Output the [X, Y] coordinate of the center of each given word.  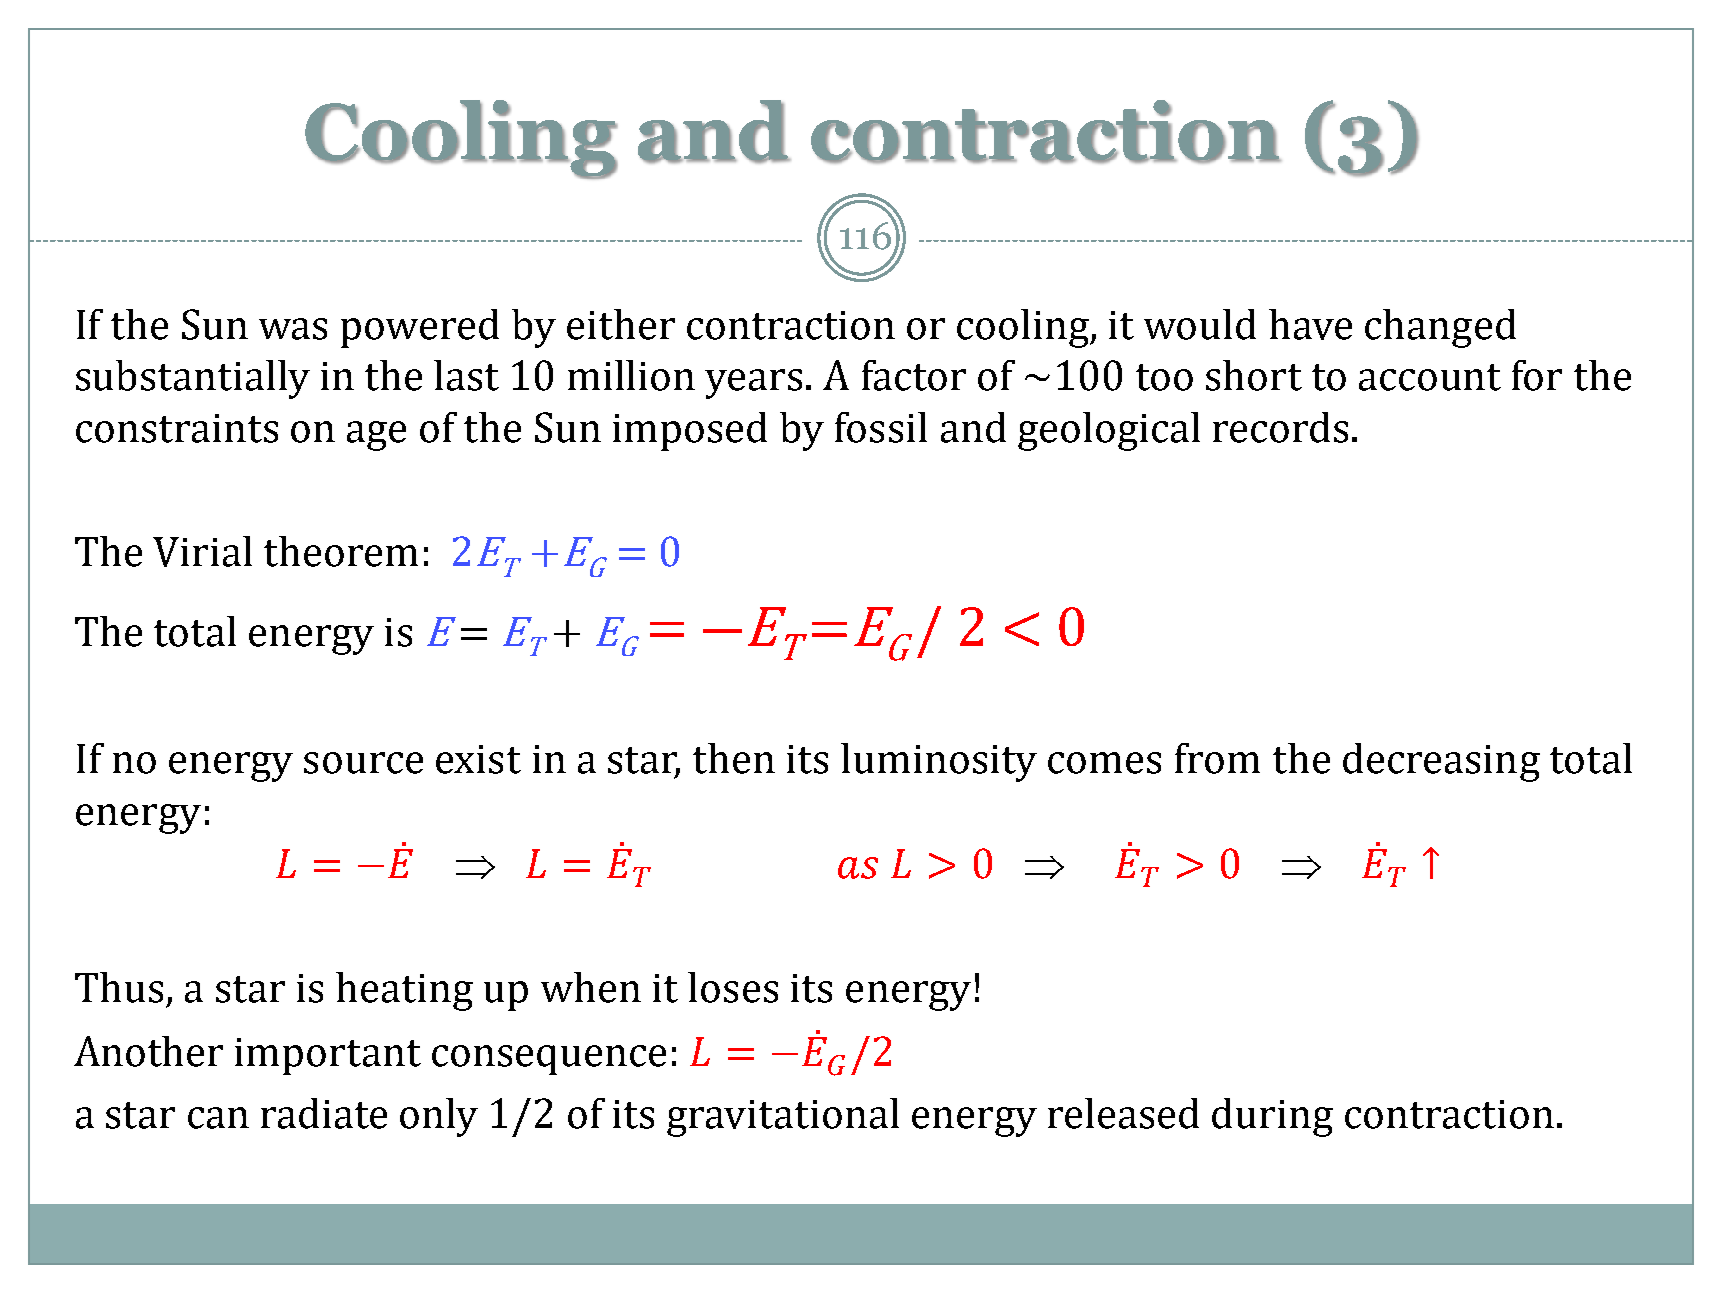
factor [914, 375]
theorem [341, 551]
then [734, 758]
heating [404, 991]
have [1310, 324]
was [293, 329]
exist [478, 759]
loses [733, 987]
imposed [690, 431]
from [1217, 758]
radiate [324, 1113]
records [1280, 427]
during [1272, 1117]
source [363, 763]
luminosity [939, 762]
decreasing [1441, 762]
